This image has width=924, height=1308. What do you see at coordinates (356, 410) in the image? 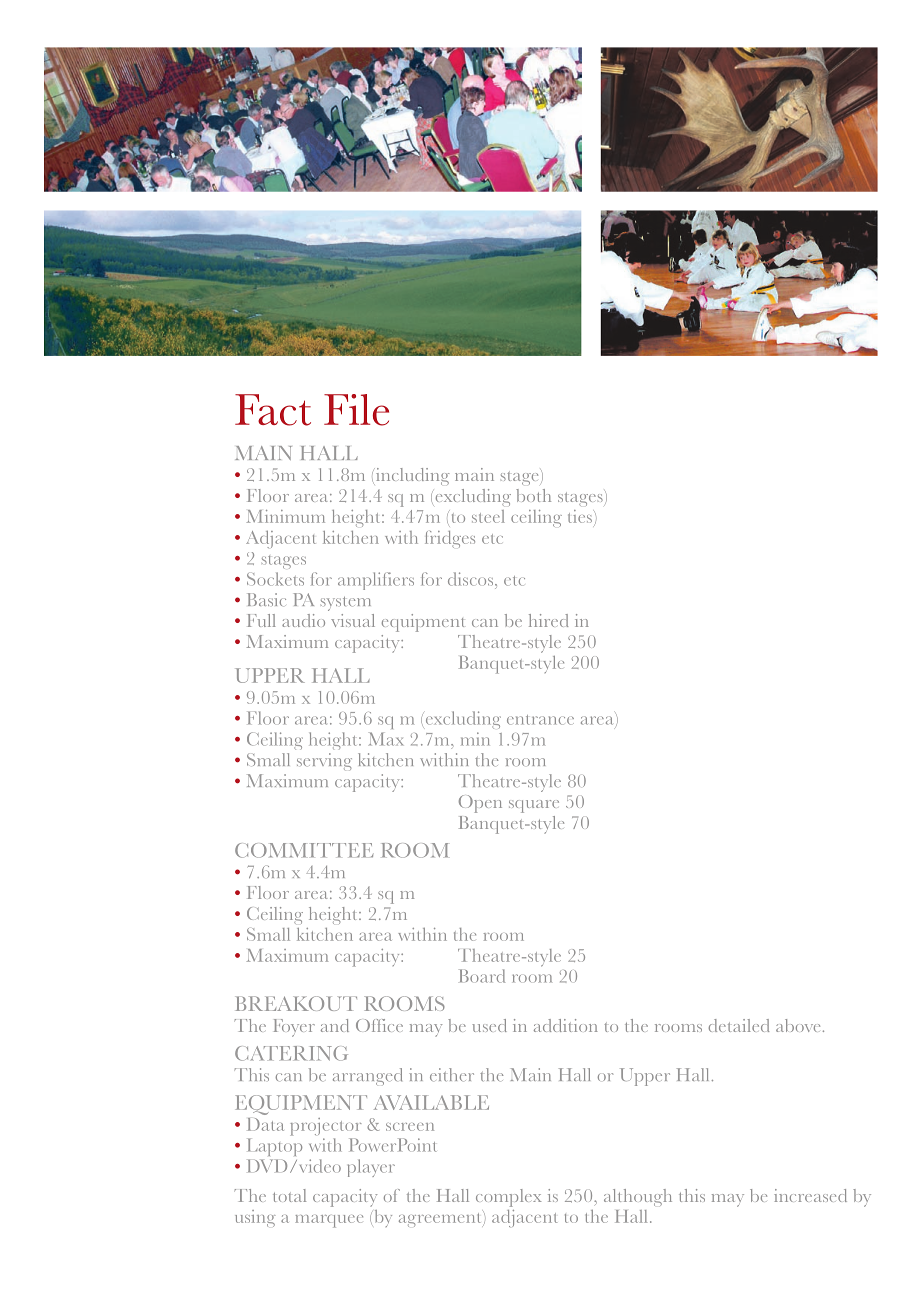
I see `File` at bounding box center [356, 410].
